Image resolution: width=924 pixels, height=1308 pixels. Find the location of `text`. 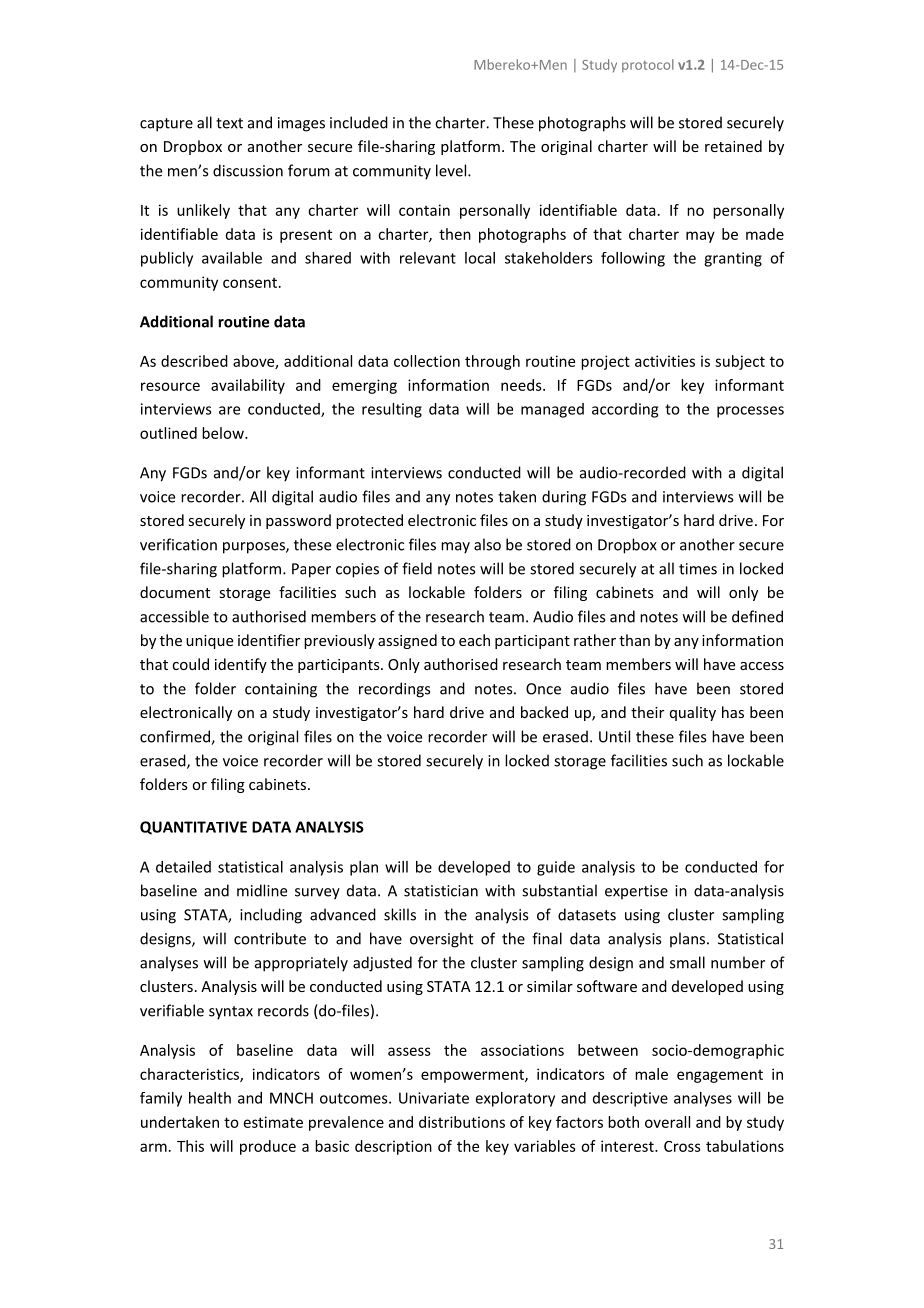

text is located at coordinates (229, 123).
